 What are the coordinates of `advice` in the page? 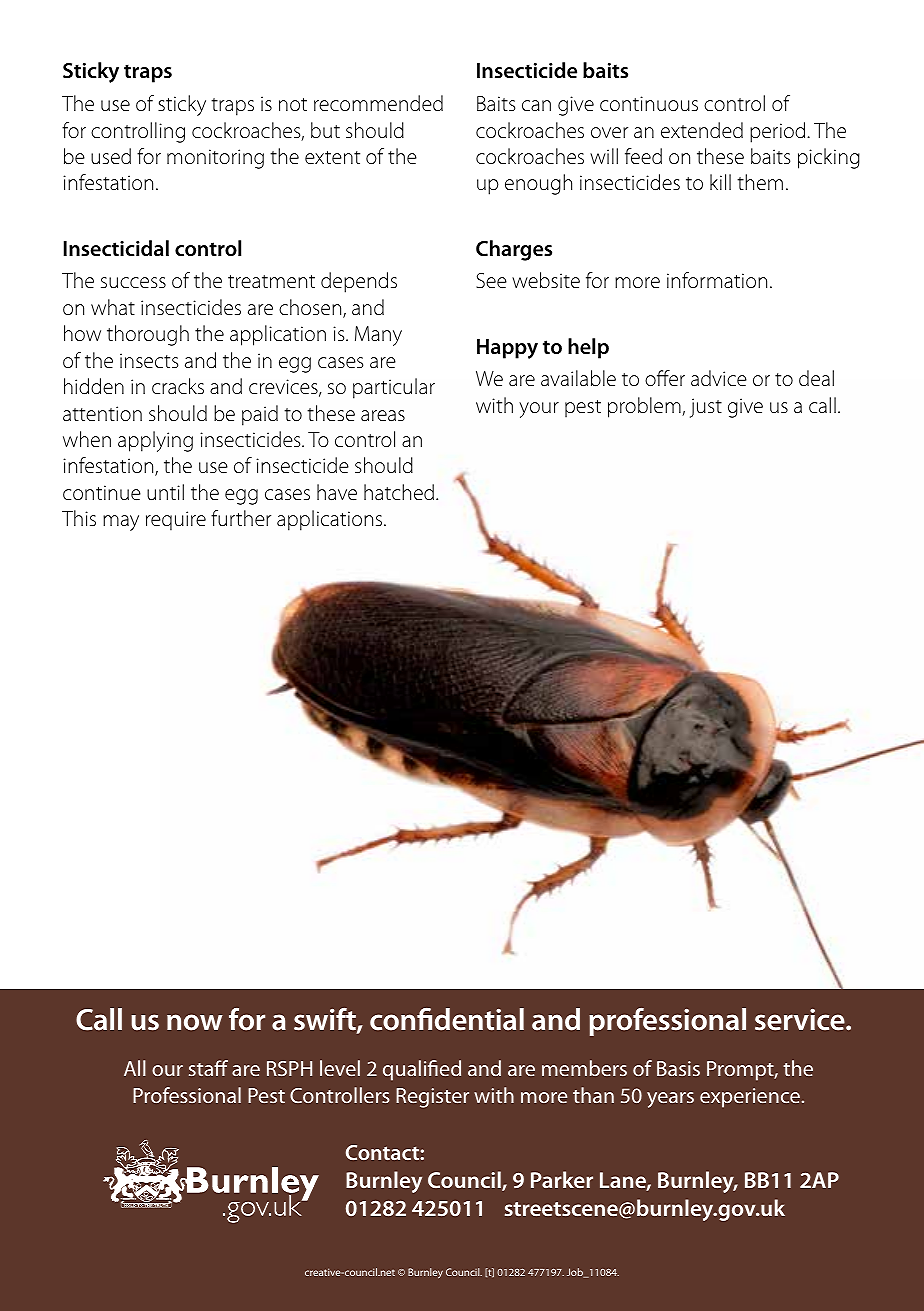 It's located at (719, 378).
